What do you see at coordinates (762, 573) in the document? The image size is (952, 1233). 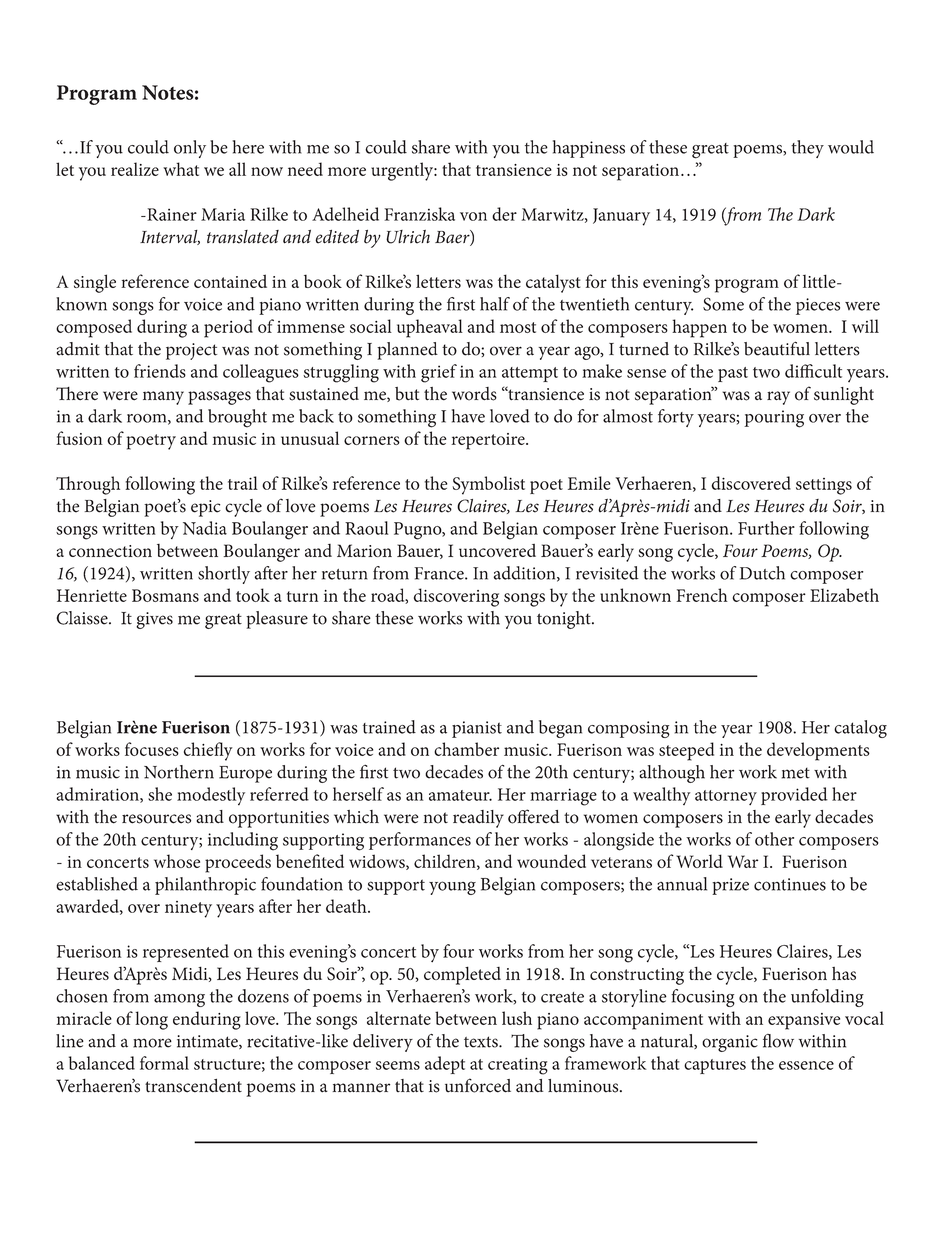 I see `Dutch` at bounding box center [762, 573].
